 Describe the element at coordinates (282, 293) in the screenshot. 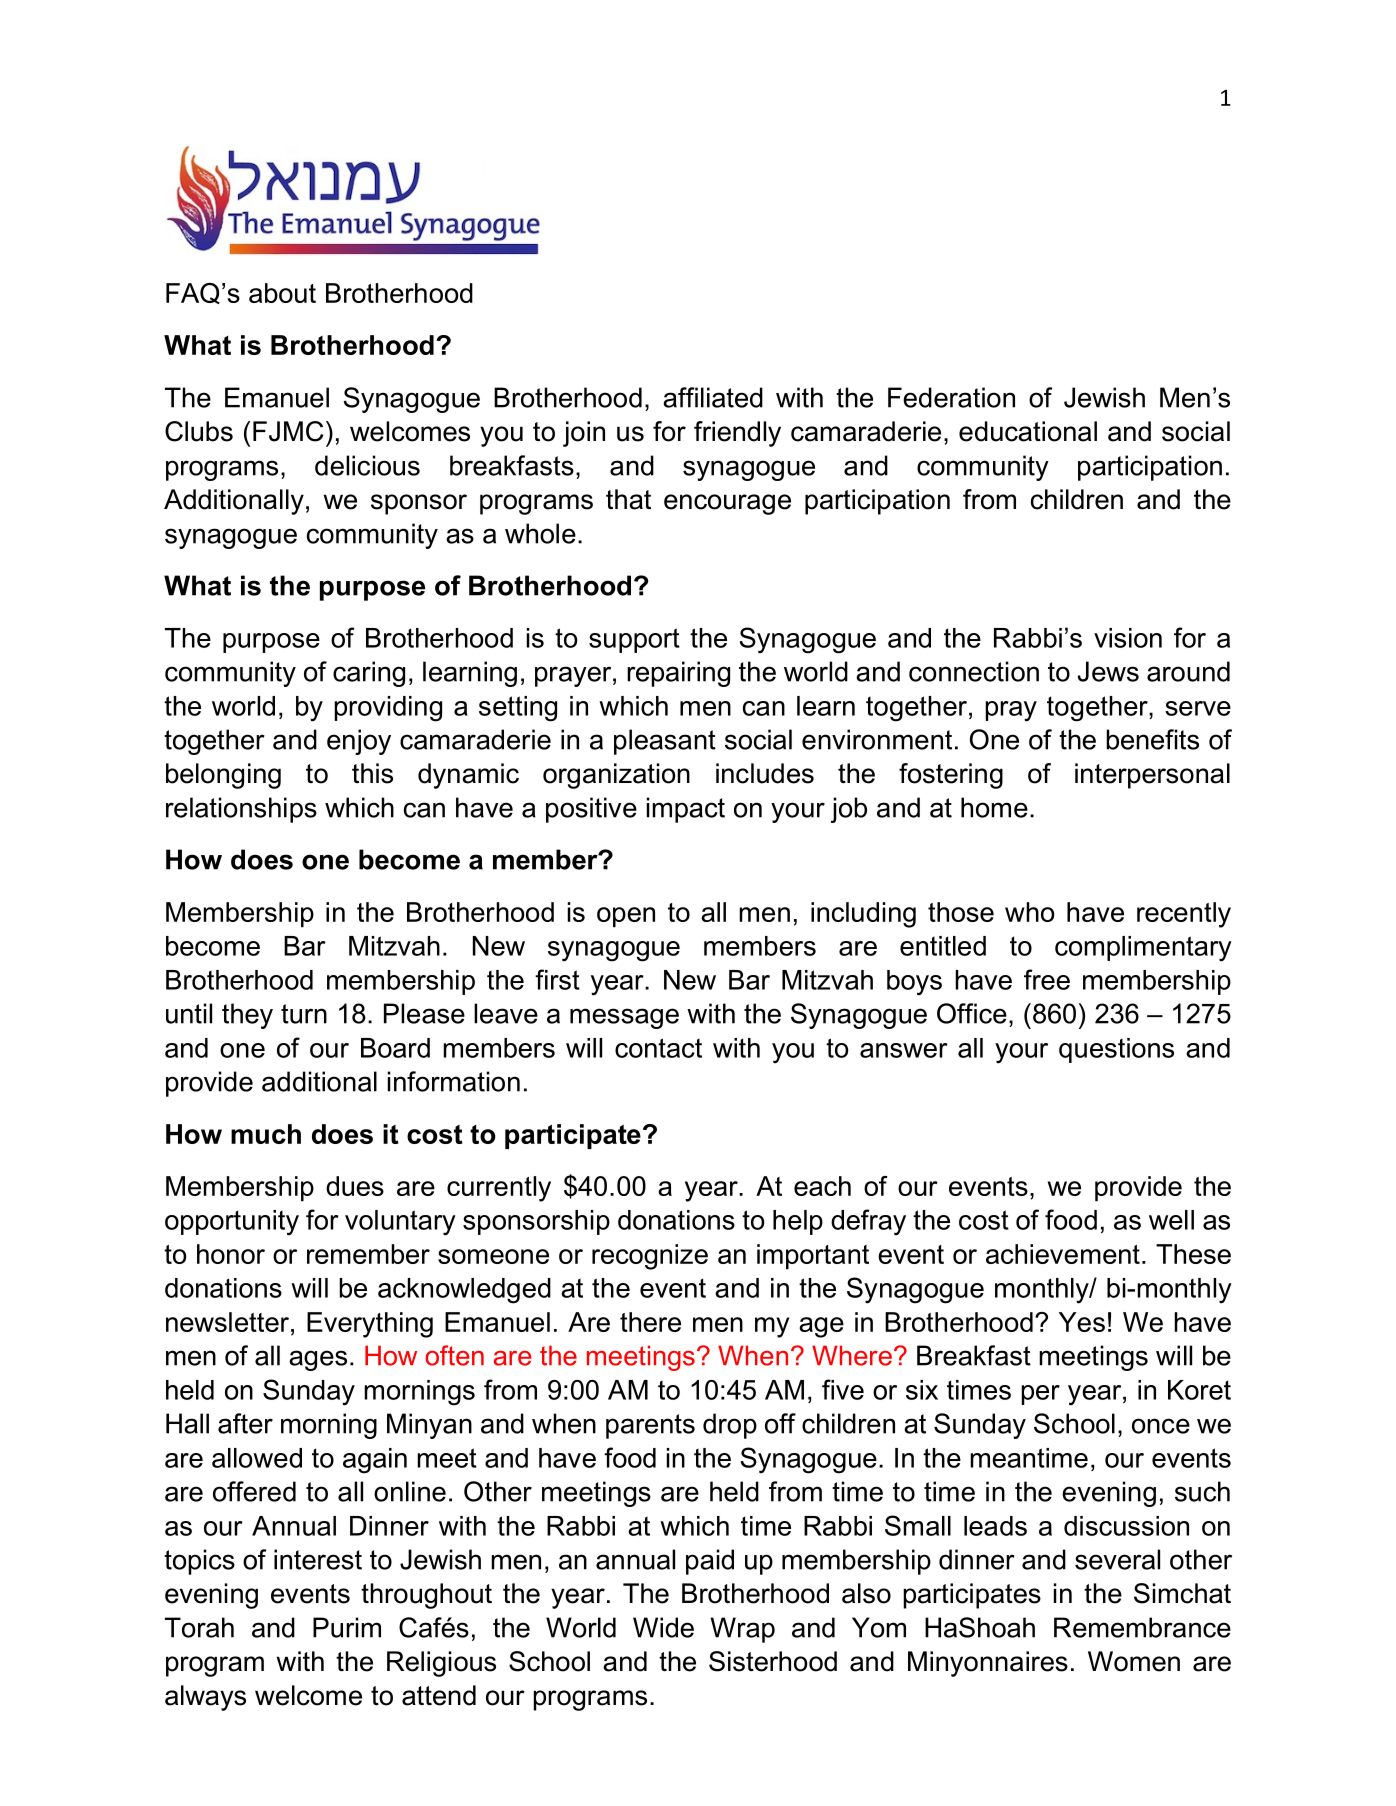

I see `about` at that location.
